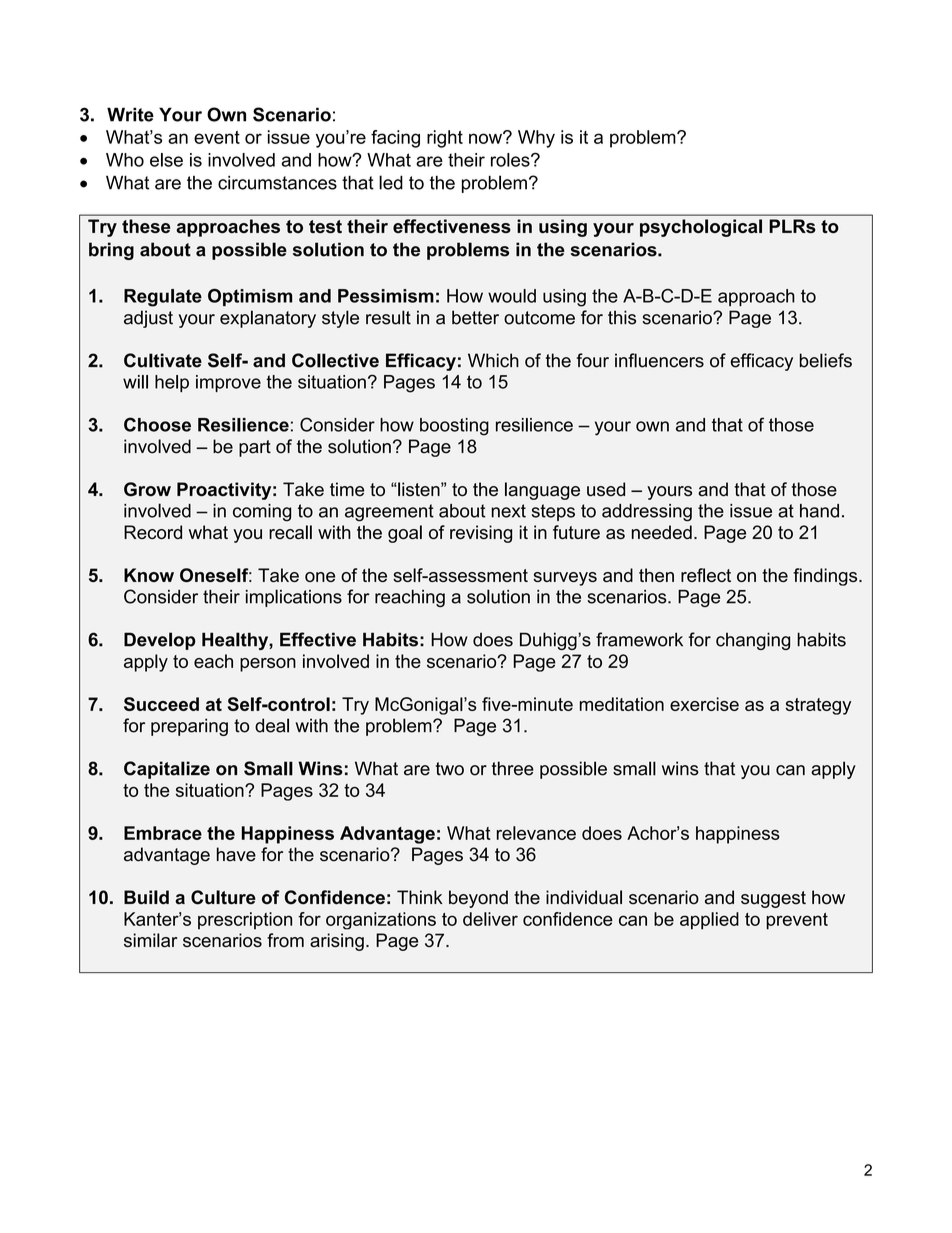  What do you see at coordinates (445, 139) in the page?
I see `right` at bounding box center [445, 139].
